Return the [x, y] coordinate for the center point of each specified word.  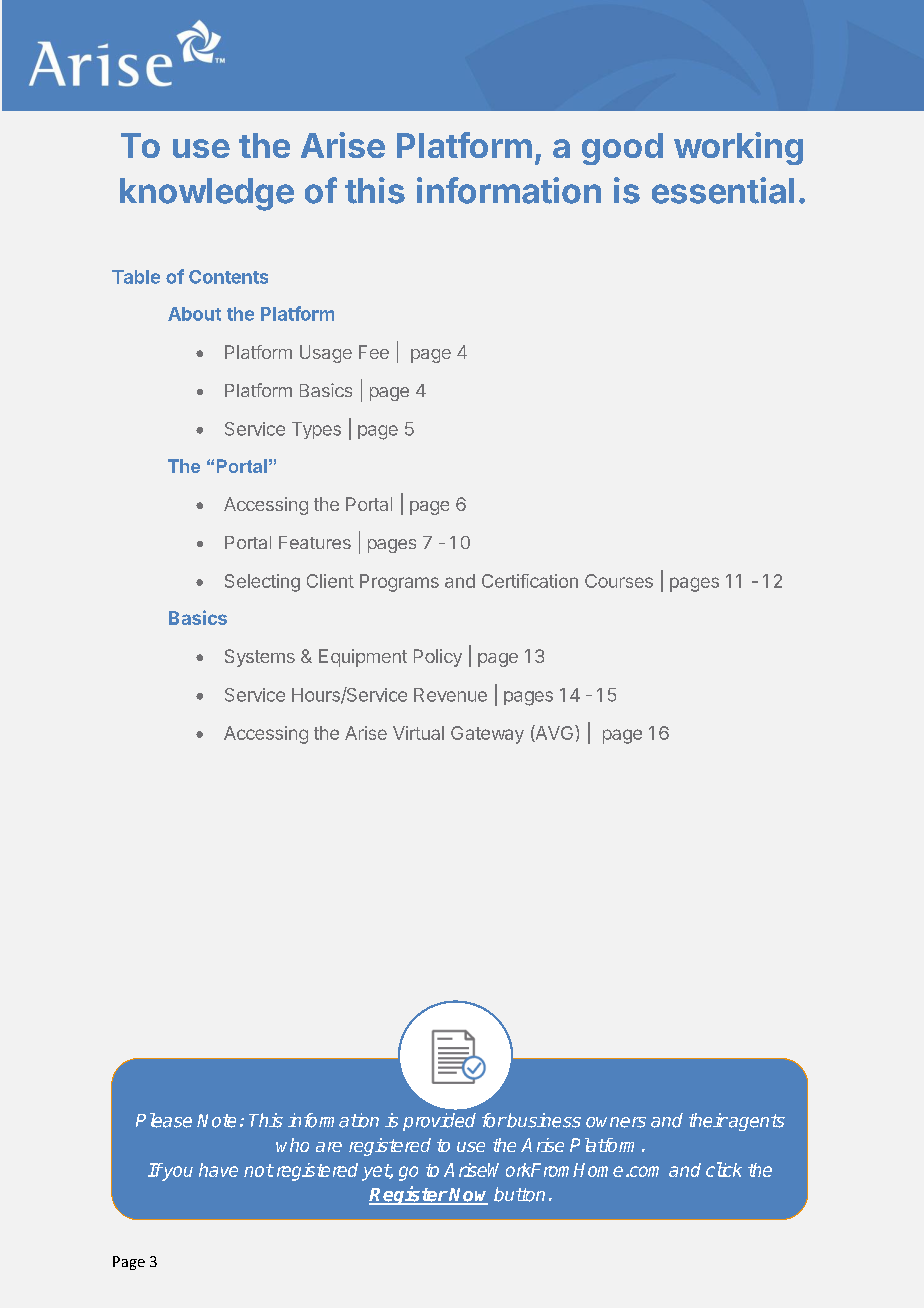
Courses [619, 581]
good [622, 149]
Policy [438, 658]
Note [216, 1121]
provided [439, 1122]
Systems [260, 658]
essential [723, 190]
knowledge [207, 194]
